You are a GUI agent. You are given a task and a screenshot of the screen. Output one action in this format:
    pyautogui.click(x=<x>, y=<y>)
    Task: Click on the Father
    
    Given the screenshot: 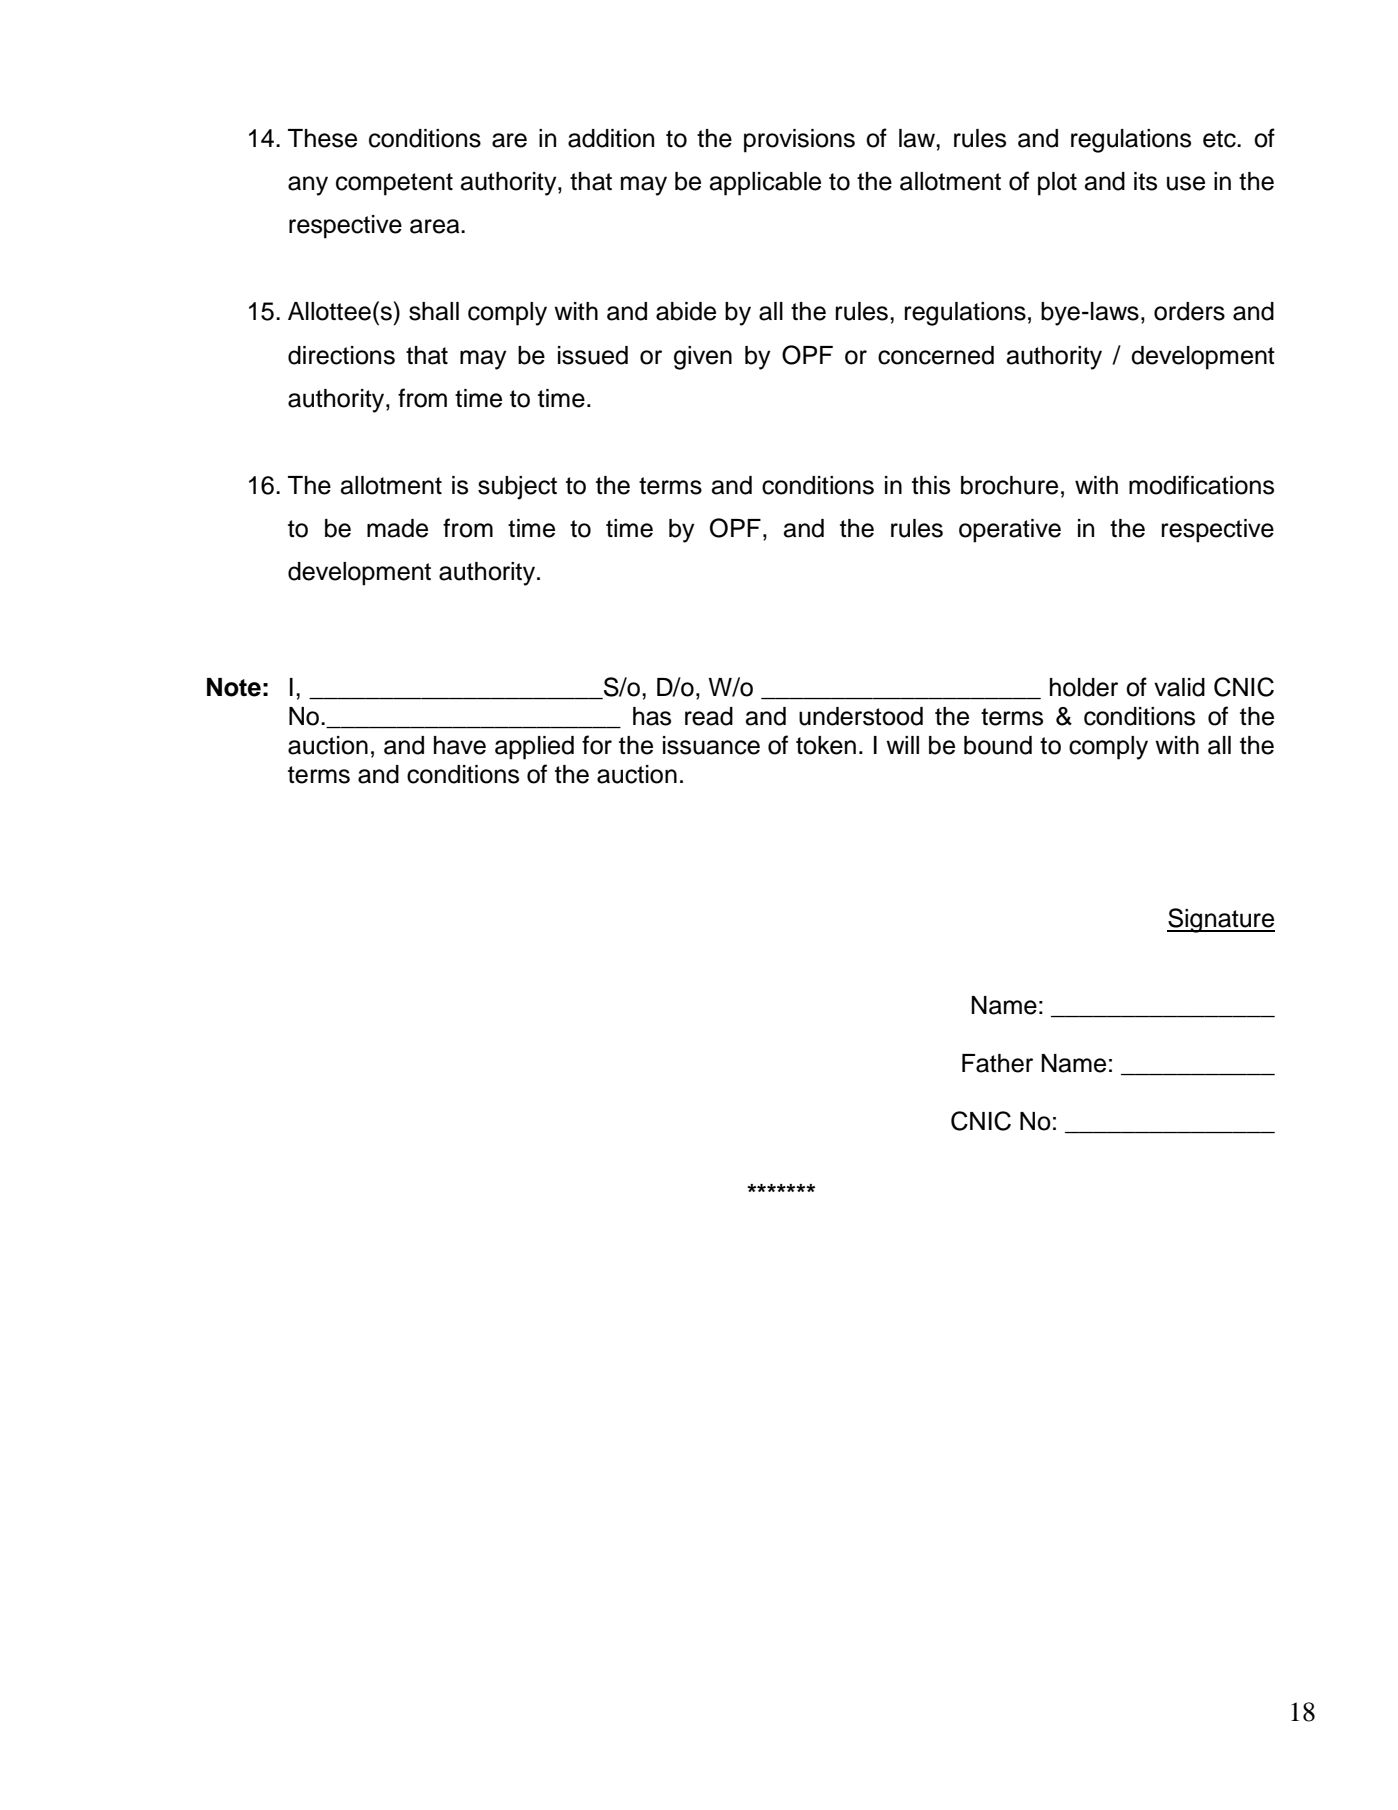 What is the action you would take?
    pyautogui.click(x=997, y=1063)
